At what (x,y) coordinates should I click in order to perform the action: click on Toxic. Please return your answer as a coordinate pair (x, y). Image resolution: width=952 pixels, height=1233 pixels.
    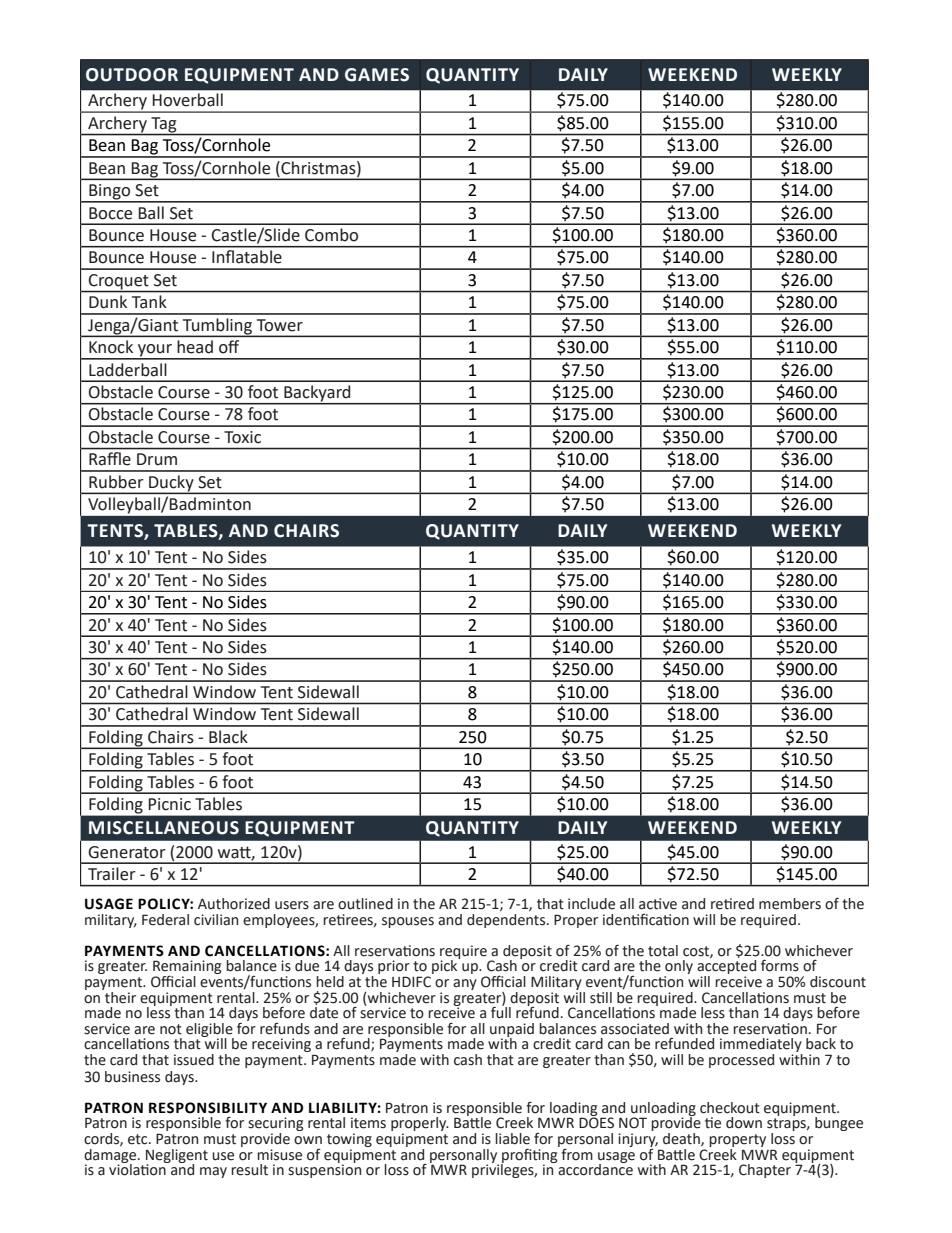
    Looking at the image, I should click on (242, 437).
